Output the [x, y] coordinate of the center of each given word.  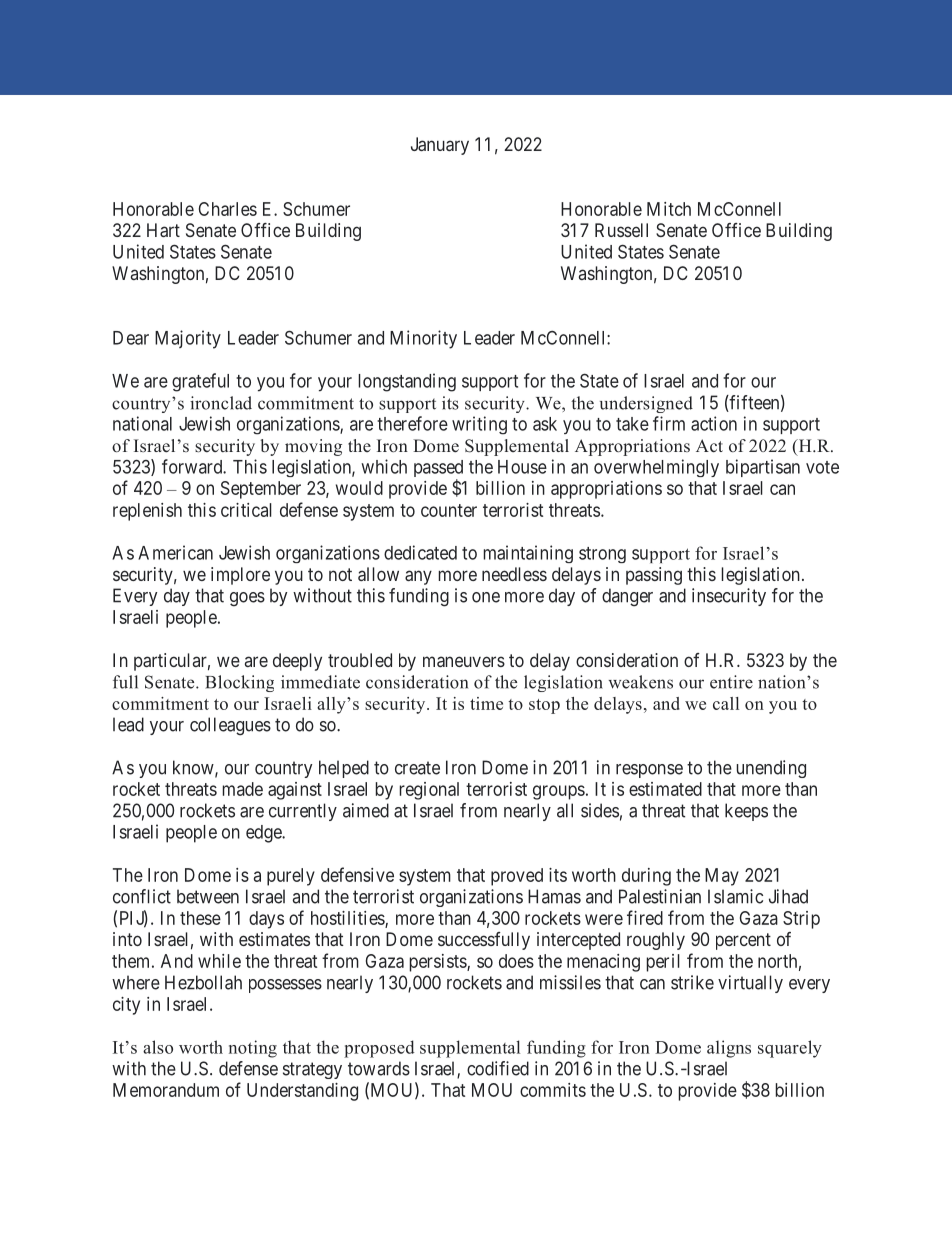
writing [479, 425]
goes [247, 599]
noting [253, 1049]
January [440, 146]
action [714, 423]
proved [517, 877]
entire [731, 682]
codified [498, 1068]
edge [264, 834]
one [486, 597]
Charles [228, 209]
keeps [746, 812]
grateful [200, 382]
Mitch [669, 209]
